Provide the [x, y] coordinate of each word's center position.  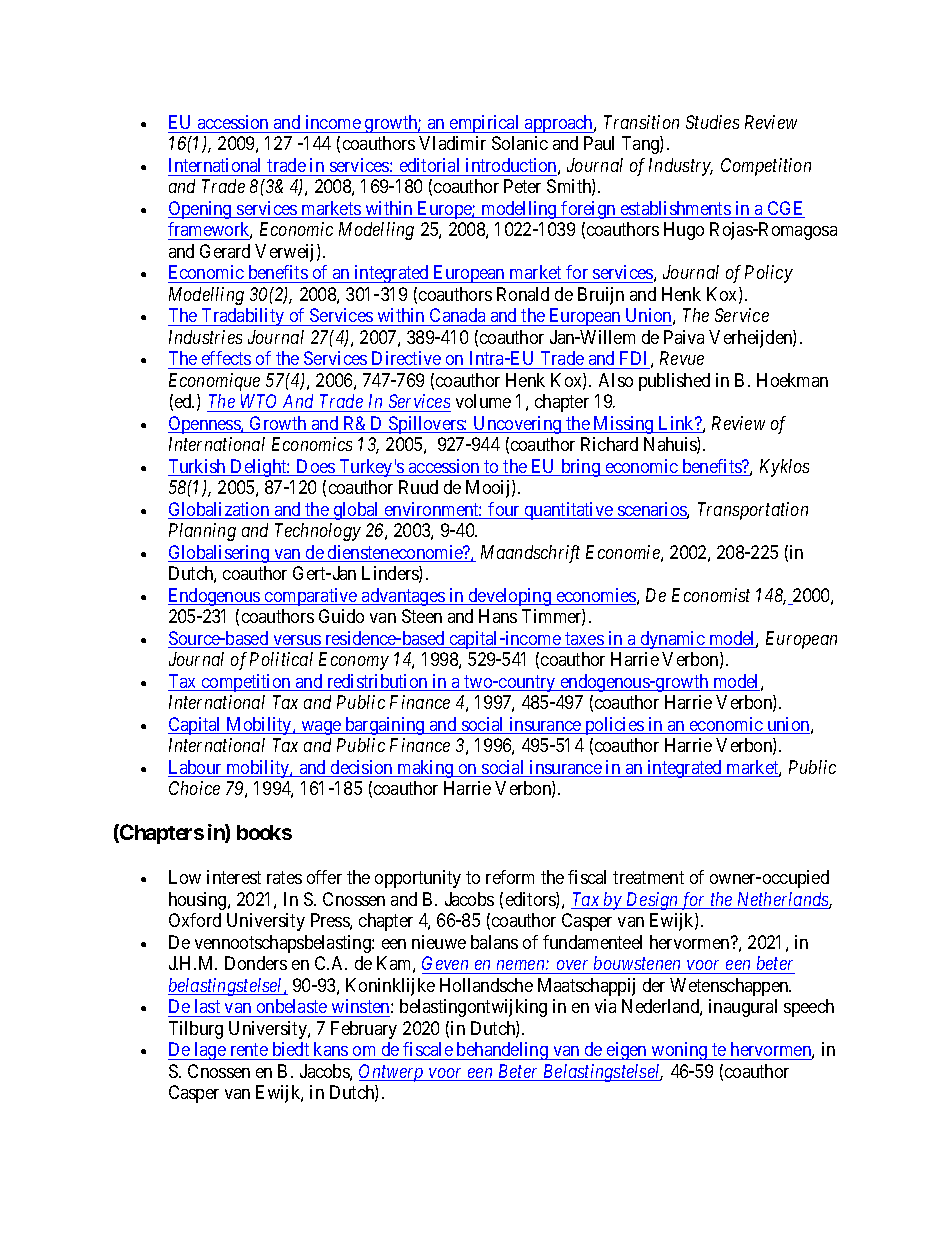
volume [483, 401]
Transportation [753, 511]
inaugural [743, 1008]
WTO [260, 403]
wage [321, 728]
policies [614, 726]
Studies [712, 122]
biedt [291, 1049]
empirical [485, 124]
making [426, 769]
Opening [201, 210]
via [605, 1006]
